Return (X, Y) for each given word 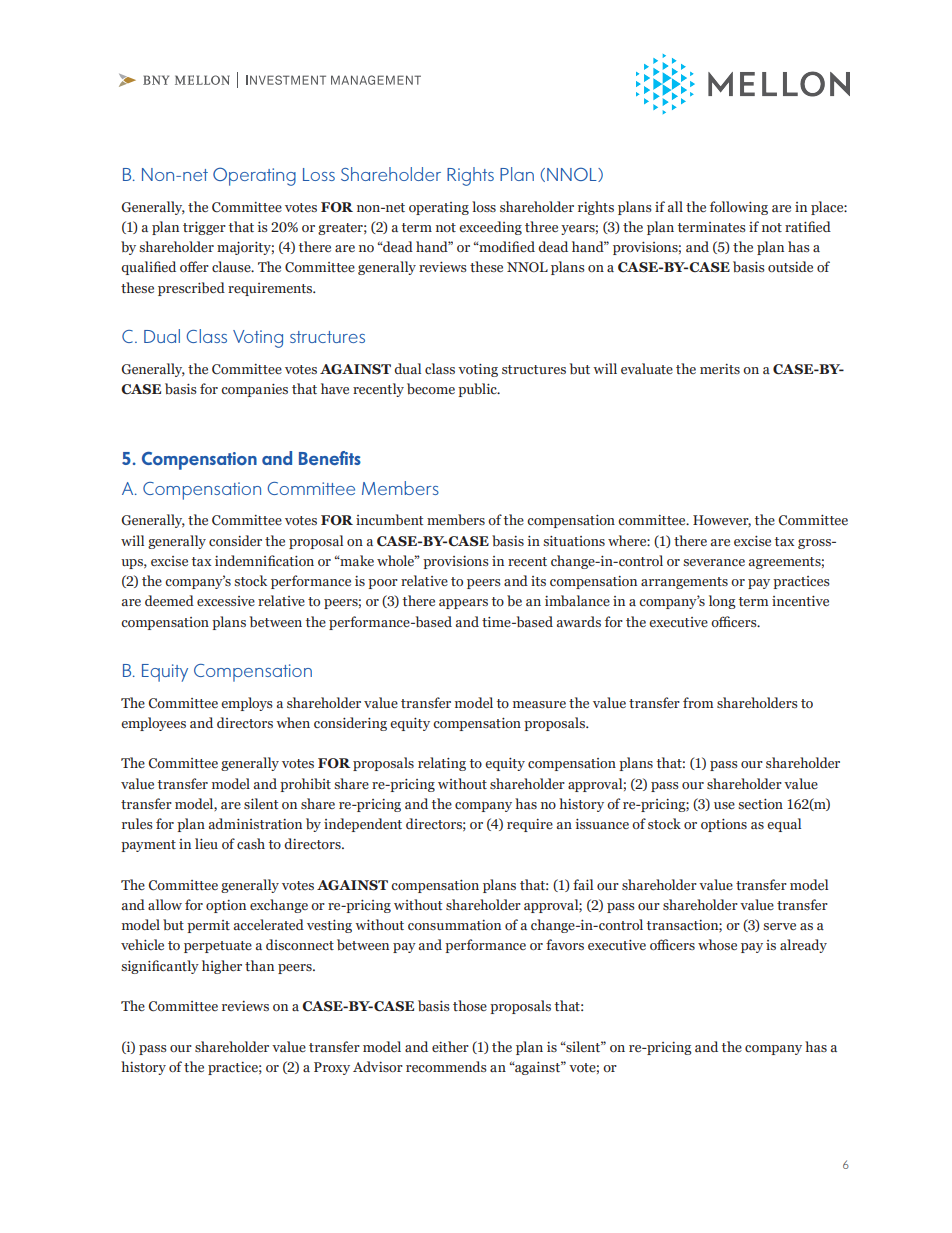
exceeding (490, 228)
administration (255, 823)
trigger (204, 228)
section (760, 804)
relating (442, 764)
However (722, 521)
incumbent (389, 519)
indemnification (264, 560)
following (739, 208)
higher (222, 967)
